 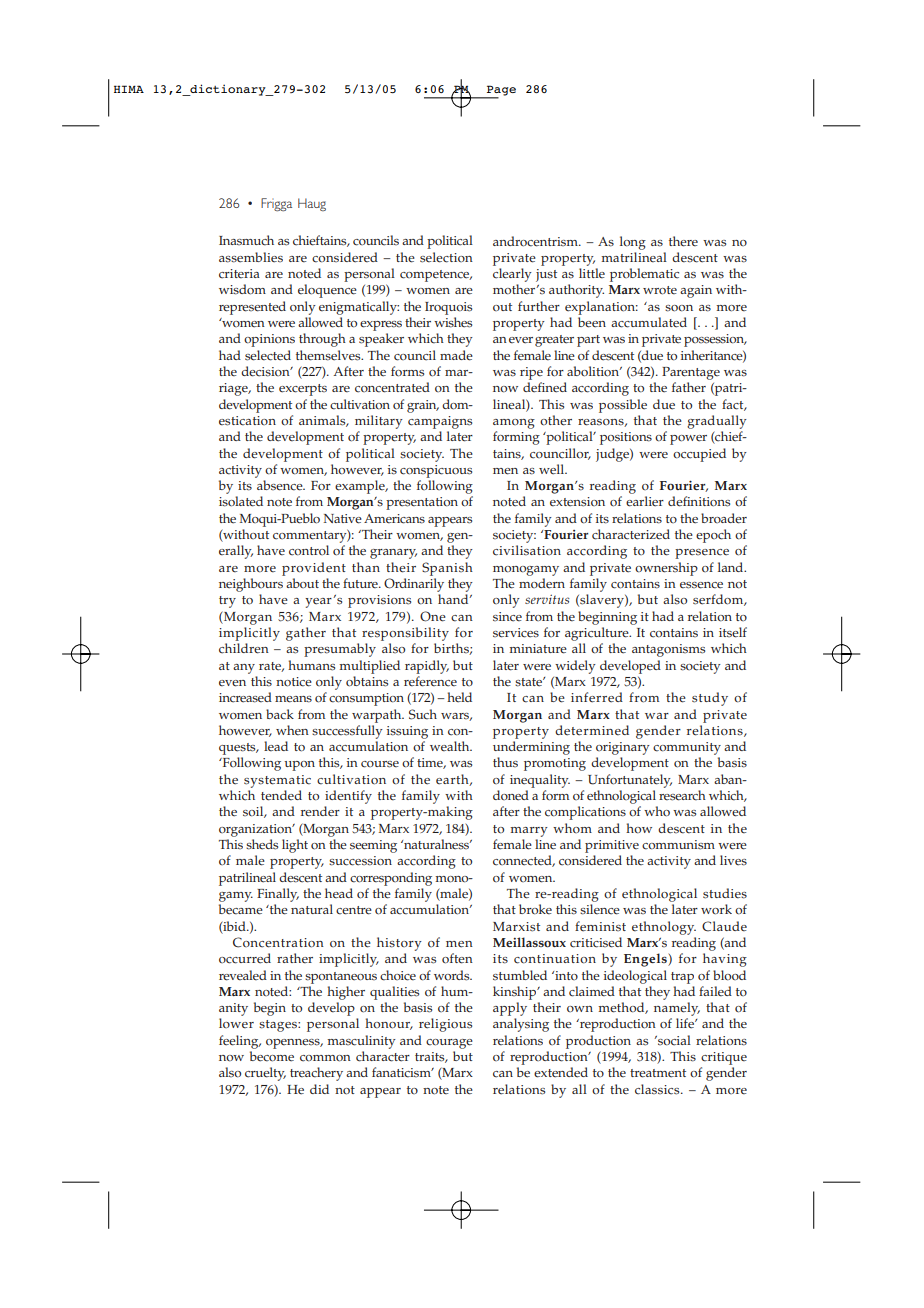 I want to click on become, so click(x=272, y=1056).
